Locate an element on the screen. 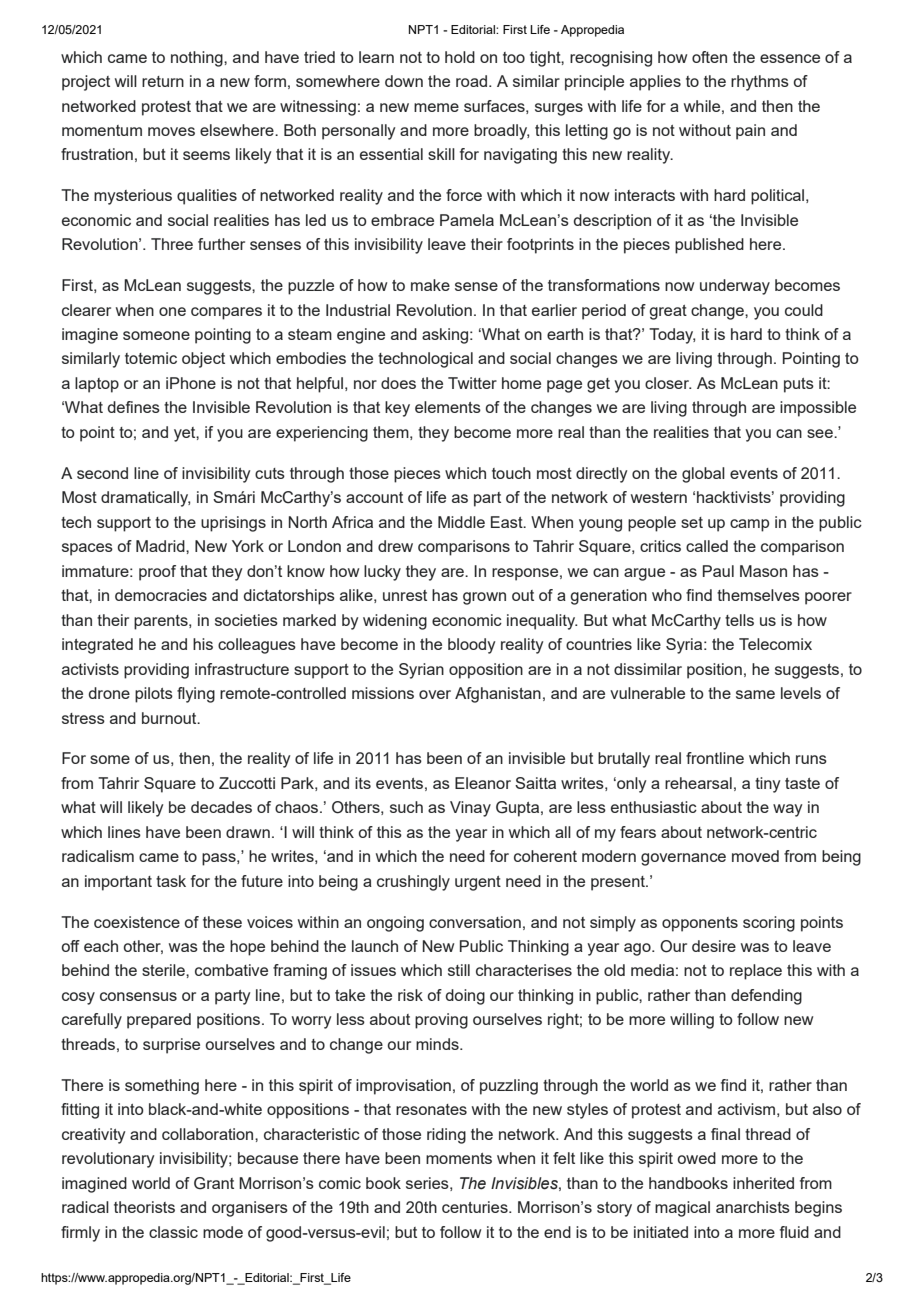 The height and width of the screenshot is (1308, 924). theorists is located at coordinates (144, 1207).
